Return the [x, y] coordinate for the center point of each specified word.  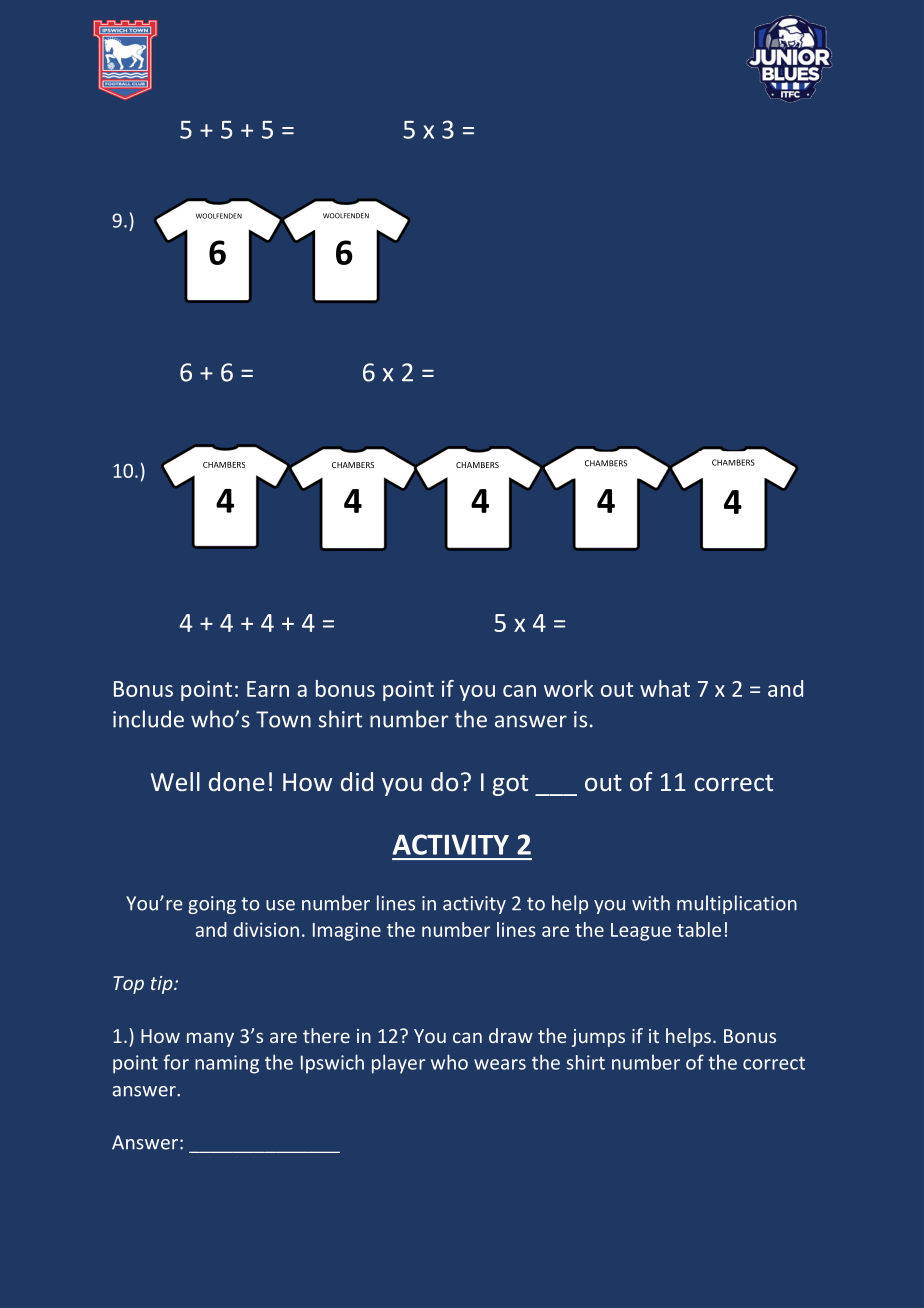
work [569, 688]
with [651, 903]
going [212, 905]
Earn [268, 689]
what [665, 688]
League [641, 932]
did [357, 781]
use [280, 905]
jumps [598, 1038]
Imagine [347, 931]
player [398, 1064]
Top [128, 985]
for [176, 1062]
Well [175, 781]
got [510, 785]
